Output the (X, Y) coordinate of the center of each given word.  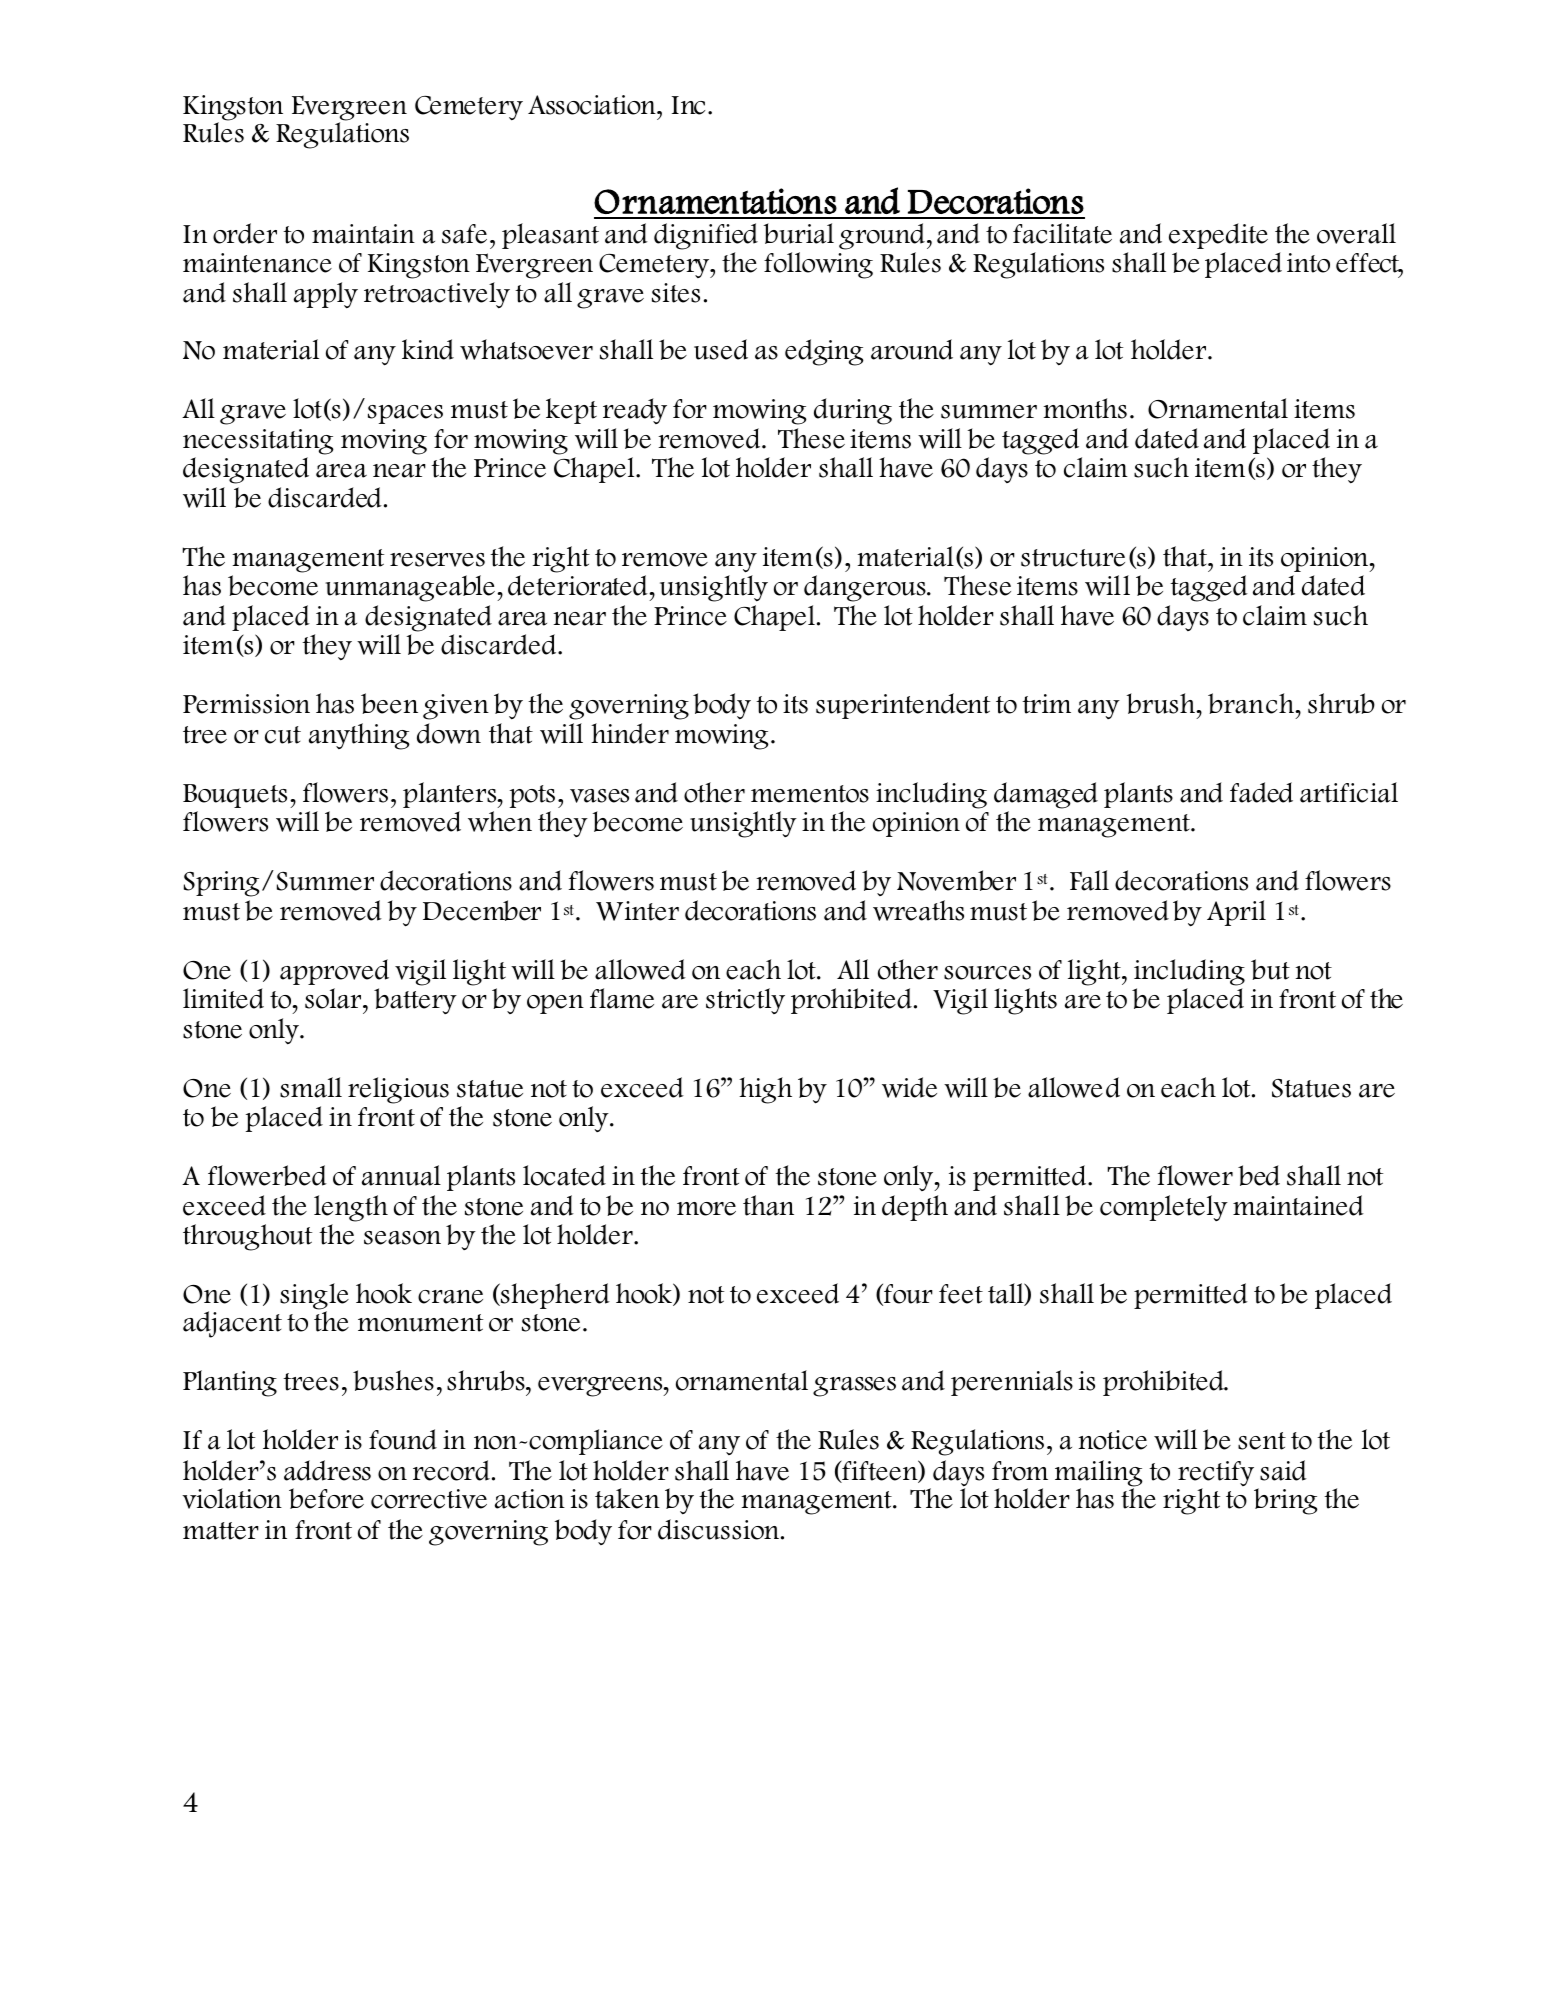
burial (799, 233)
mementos (810, 794)
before (326, 1498)
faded (1261, 792)
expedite (1218, 236)
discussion (718, 1529)
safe (464, 234)
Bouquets (235, 796)
